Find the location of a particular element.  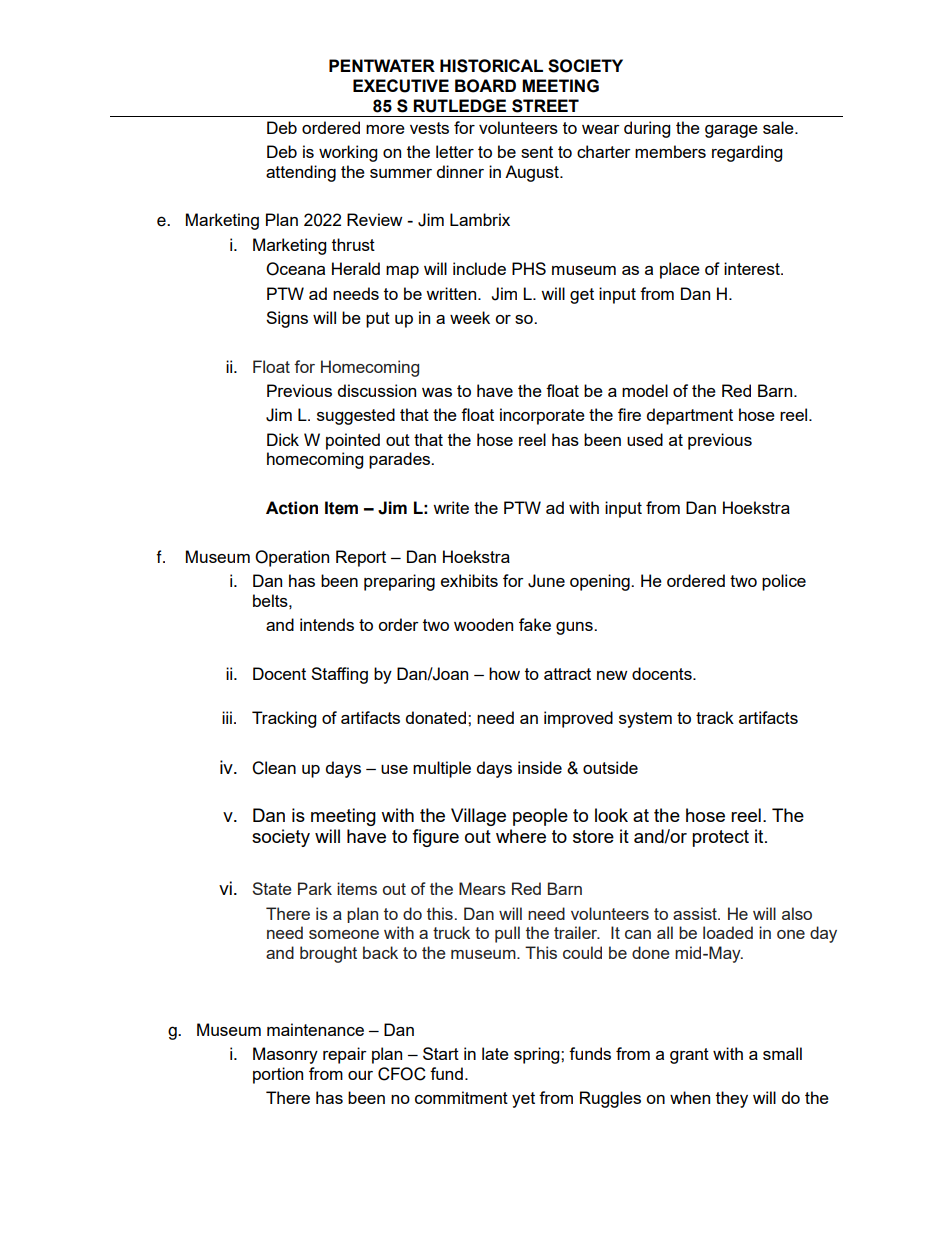

June is located at coordinates (546, 581).
